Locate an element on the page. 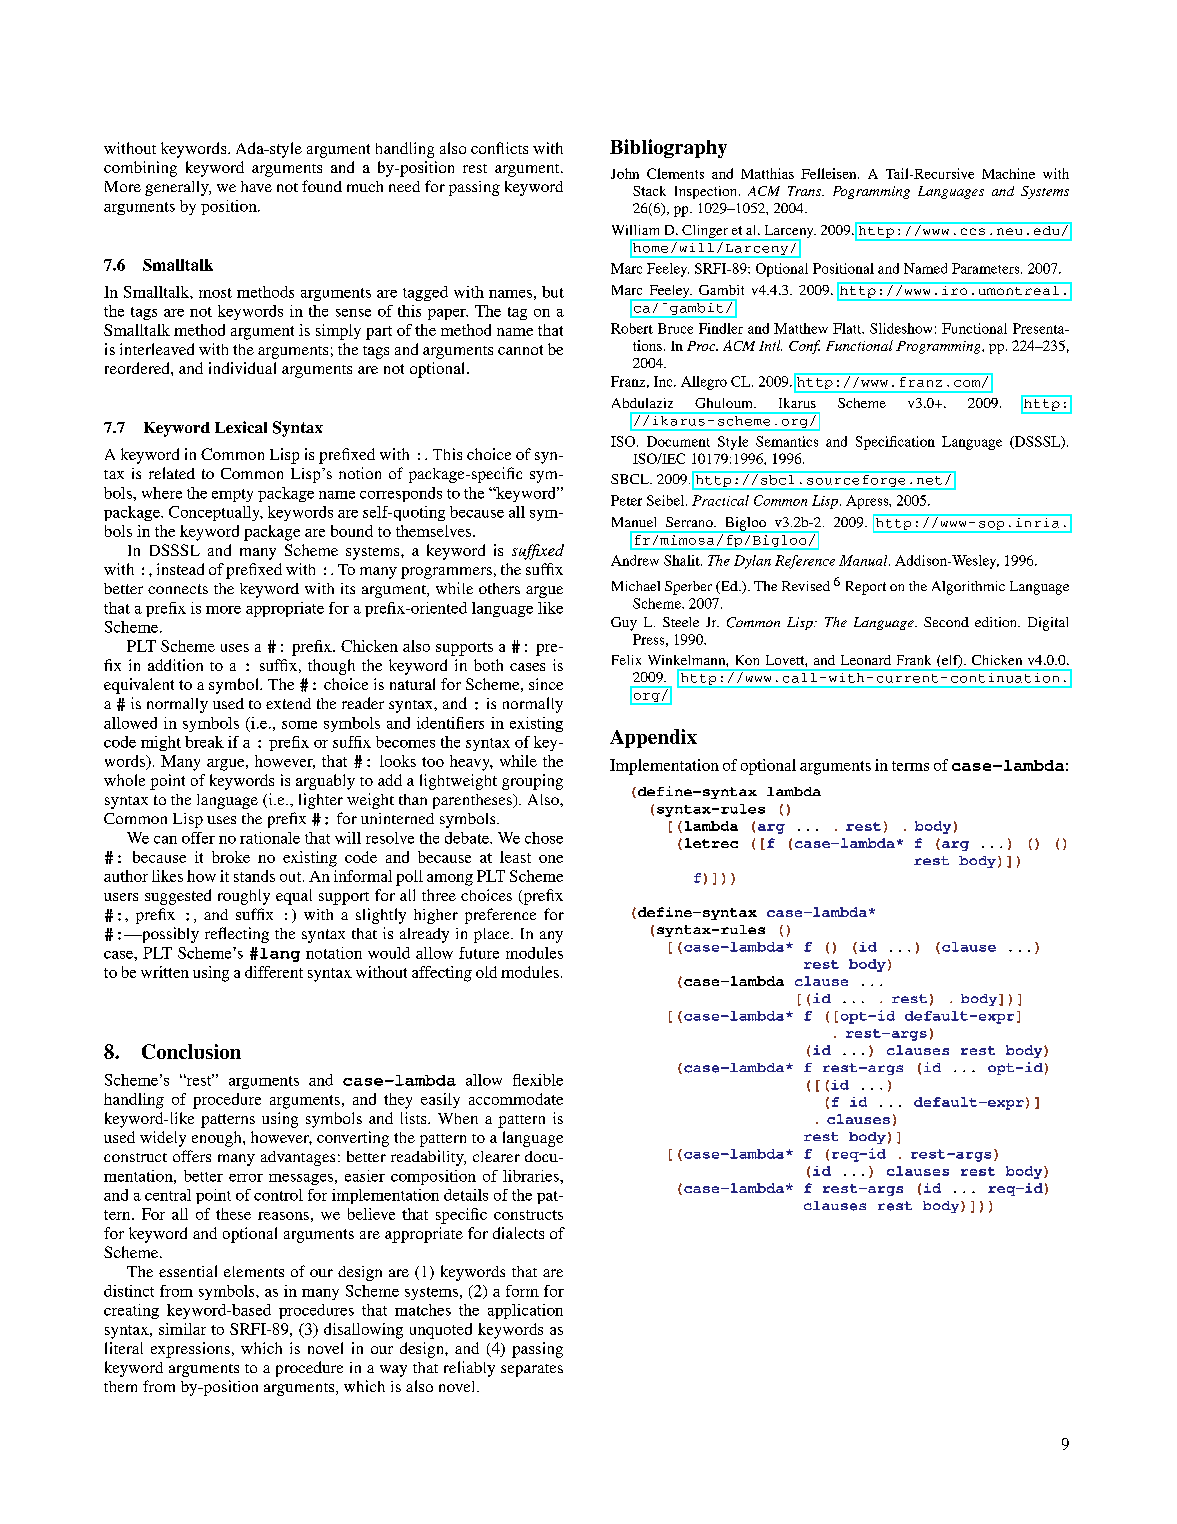 The height and width of the page is (1524, 1177). grouping is located at coordinates (532, 782).
